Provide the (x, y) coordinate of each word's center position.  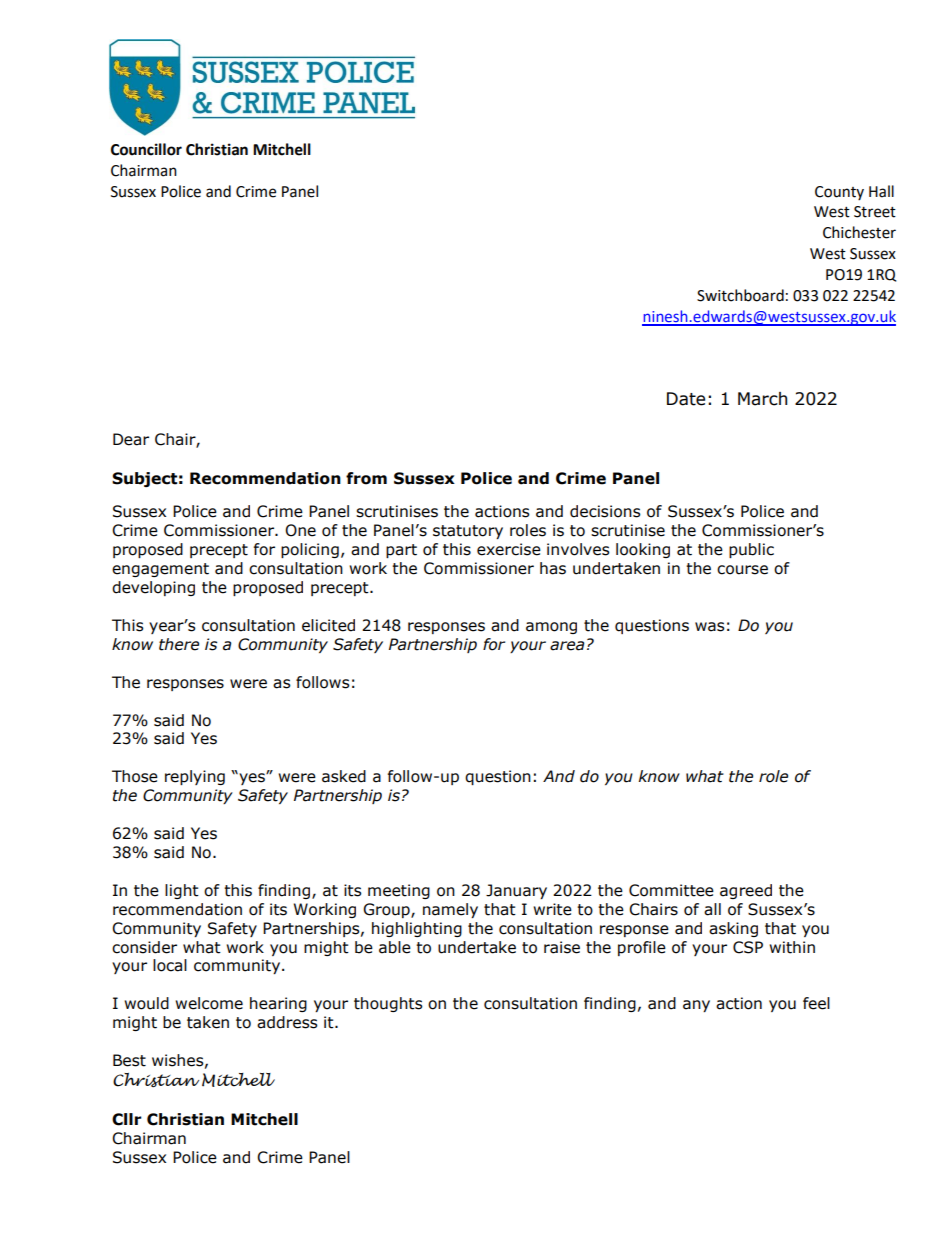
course (742, 570)
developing (153, 588)
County (839, 193)
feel (816, 1003)
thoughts (388, 1004)
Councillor (146, 149)
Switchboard (740, 295)
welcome (209, 1003)
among (551, 628)
